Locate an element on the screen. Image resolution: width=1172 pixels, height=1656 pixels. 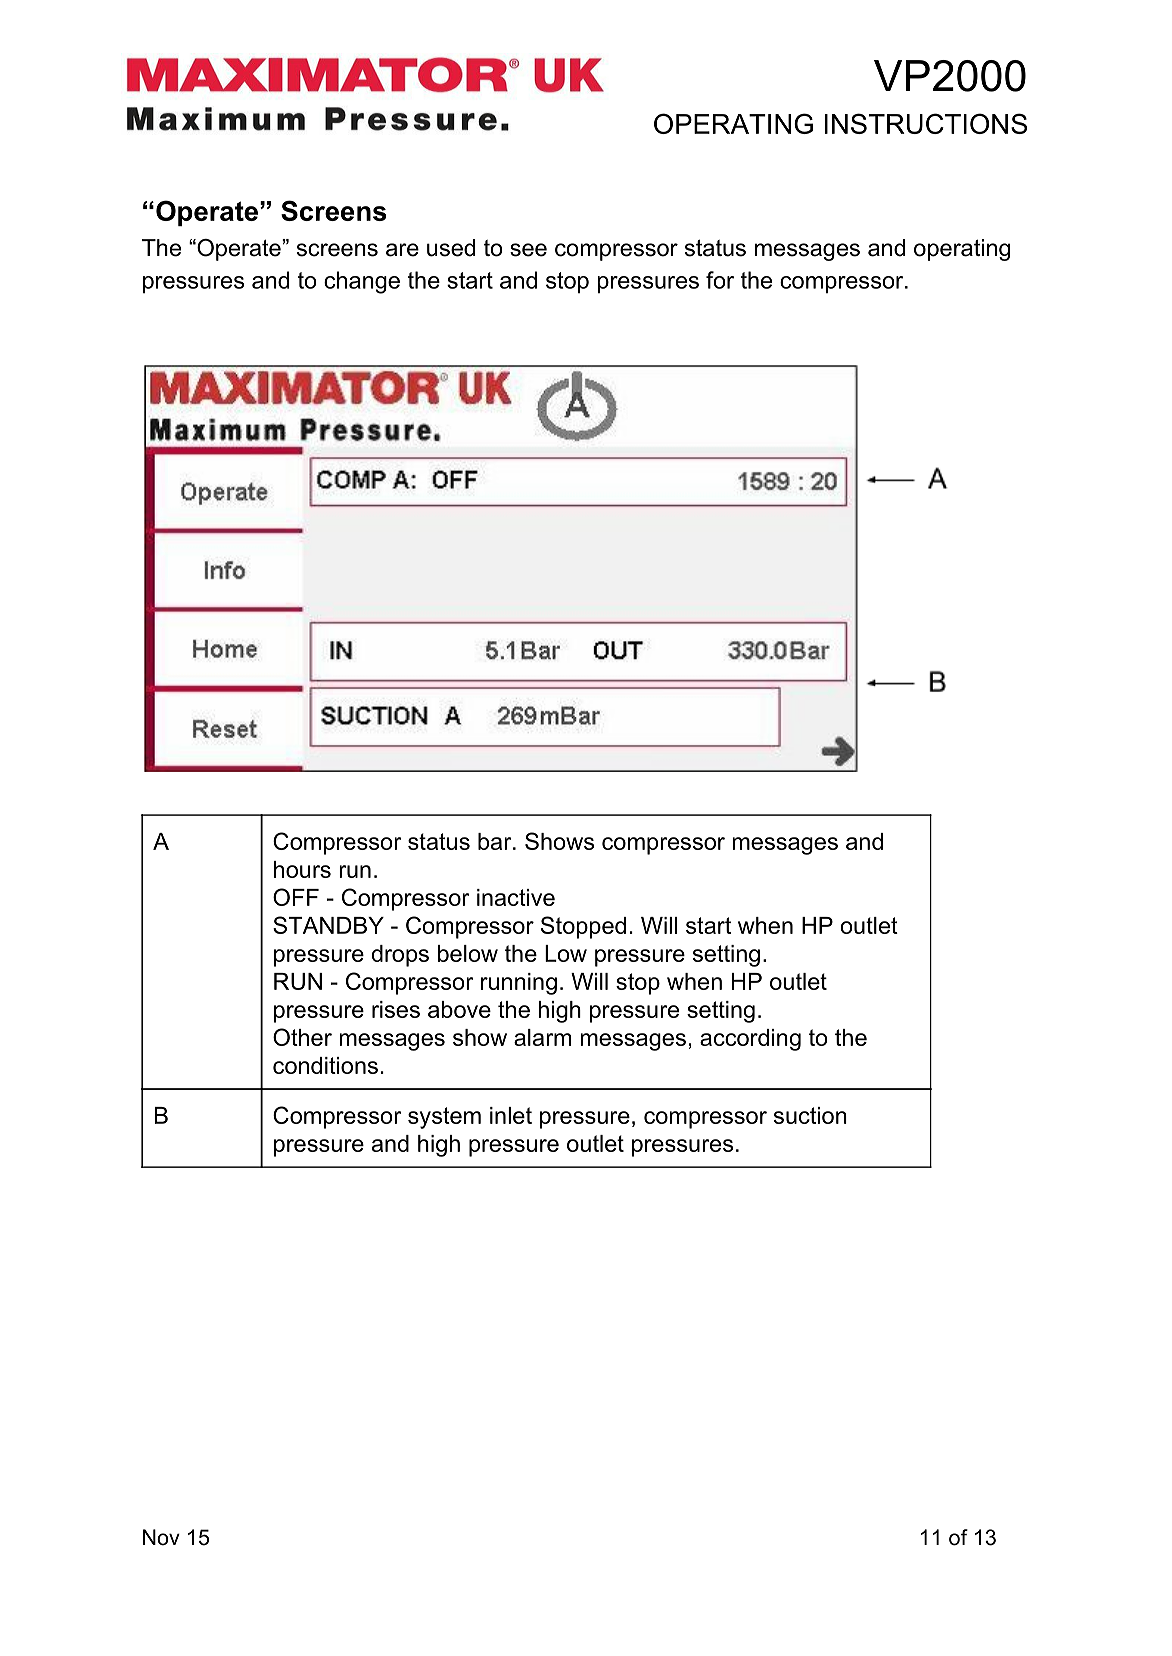
inlet is located at coordinates (511, 1115).
